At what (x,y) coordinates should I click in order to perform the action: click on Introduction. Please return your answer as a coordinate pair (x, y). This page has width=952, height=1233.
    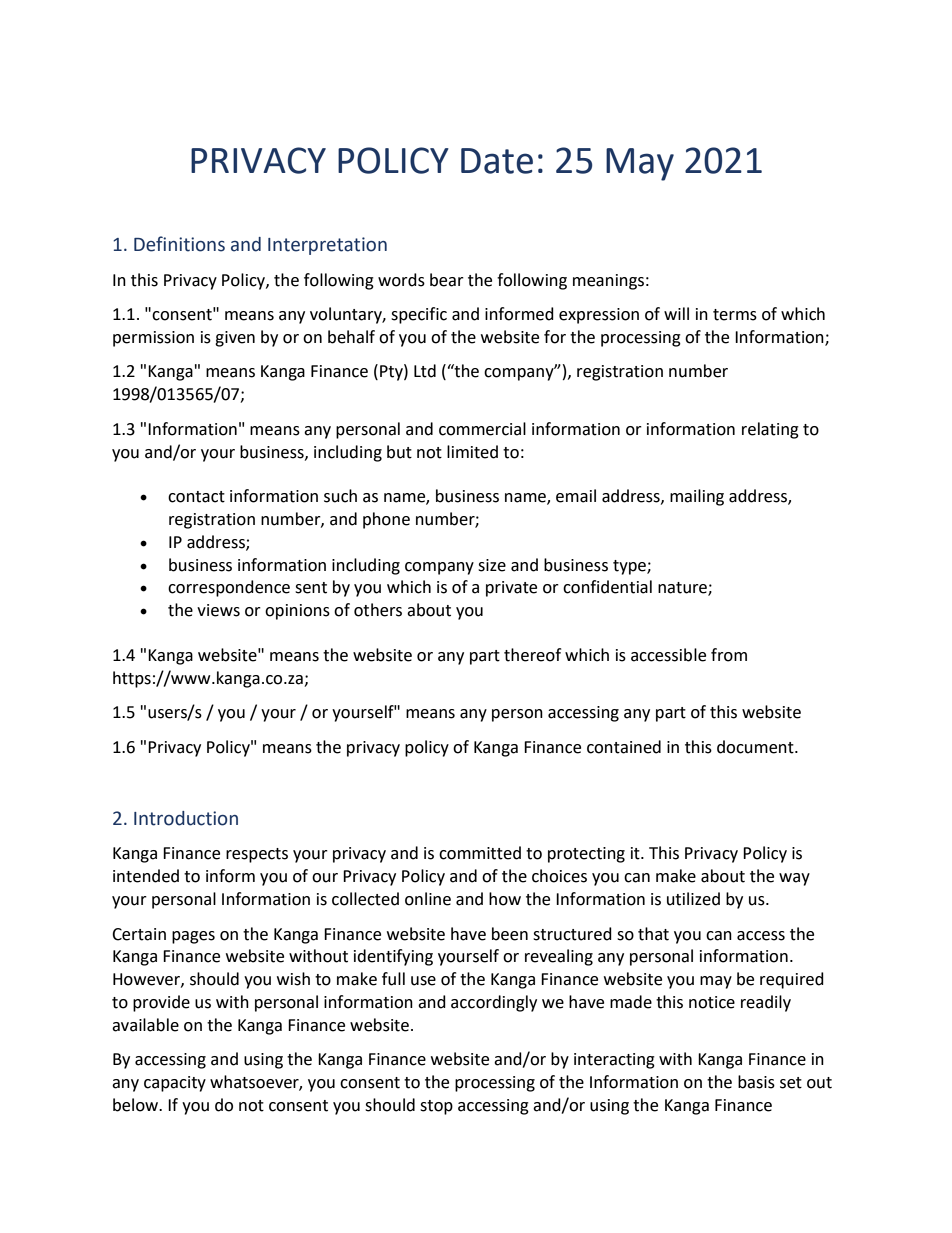
    Looking at the image, I should click on (186, 818).
